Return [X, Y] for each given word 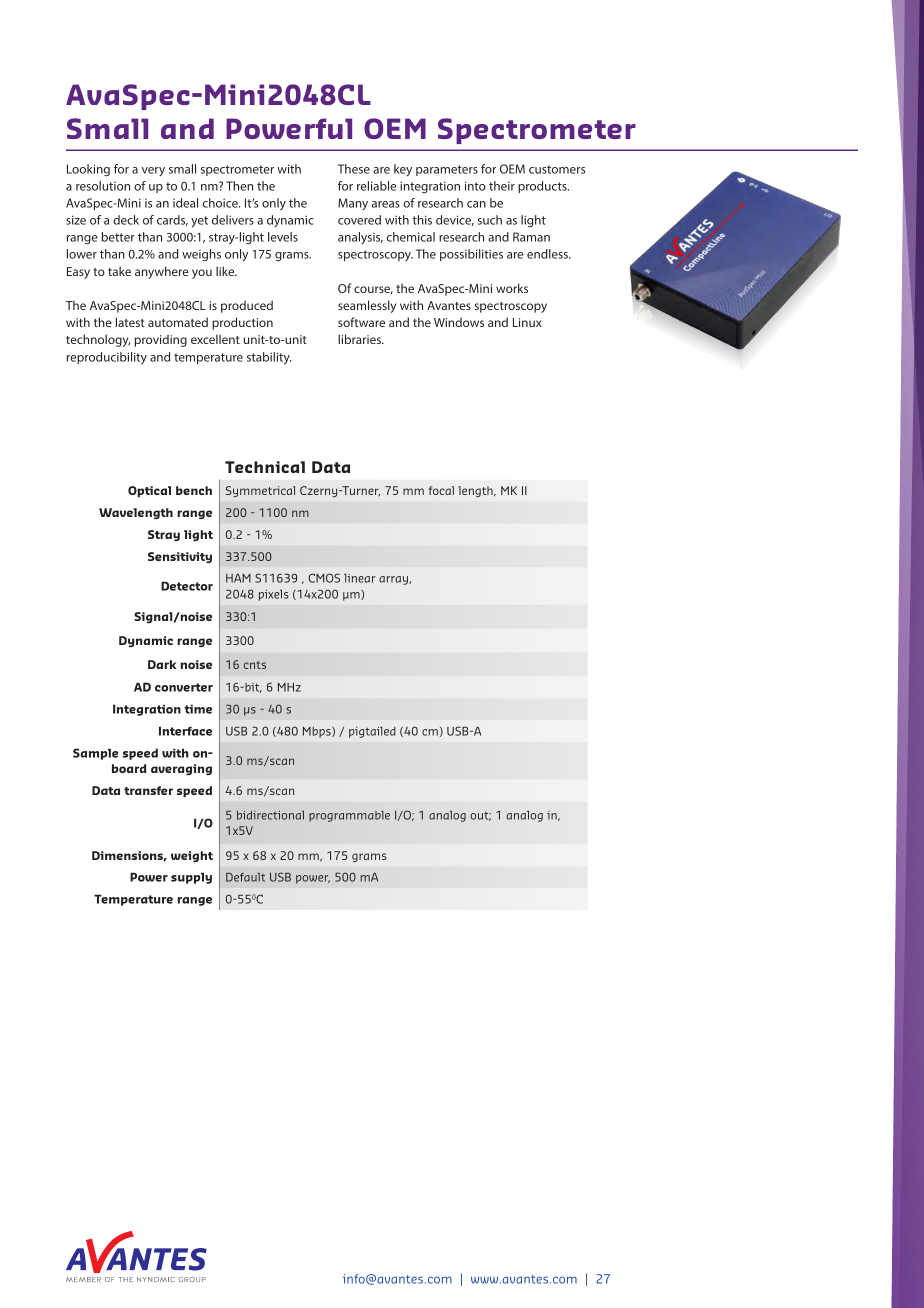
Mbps [318, 732]
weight [192, 856]
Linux [527, 322]
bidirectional [270, 815]
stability [269, 358]
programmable [349, 816]
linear [360, 578]
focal [441, 490]
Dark [162, 664]
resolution [103, 186]
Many [353, 204]
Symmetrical [260, 491]
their [502, 186]
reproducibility [107, 358]
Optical [149, 491]
